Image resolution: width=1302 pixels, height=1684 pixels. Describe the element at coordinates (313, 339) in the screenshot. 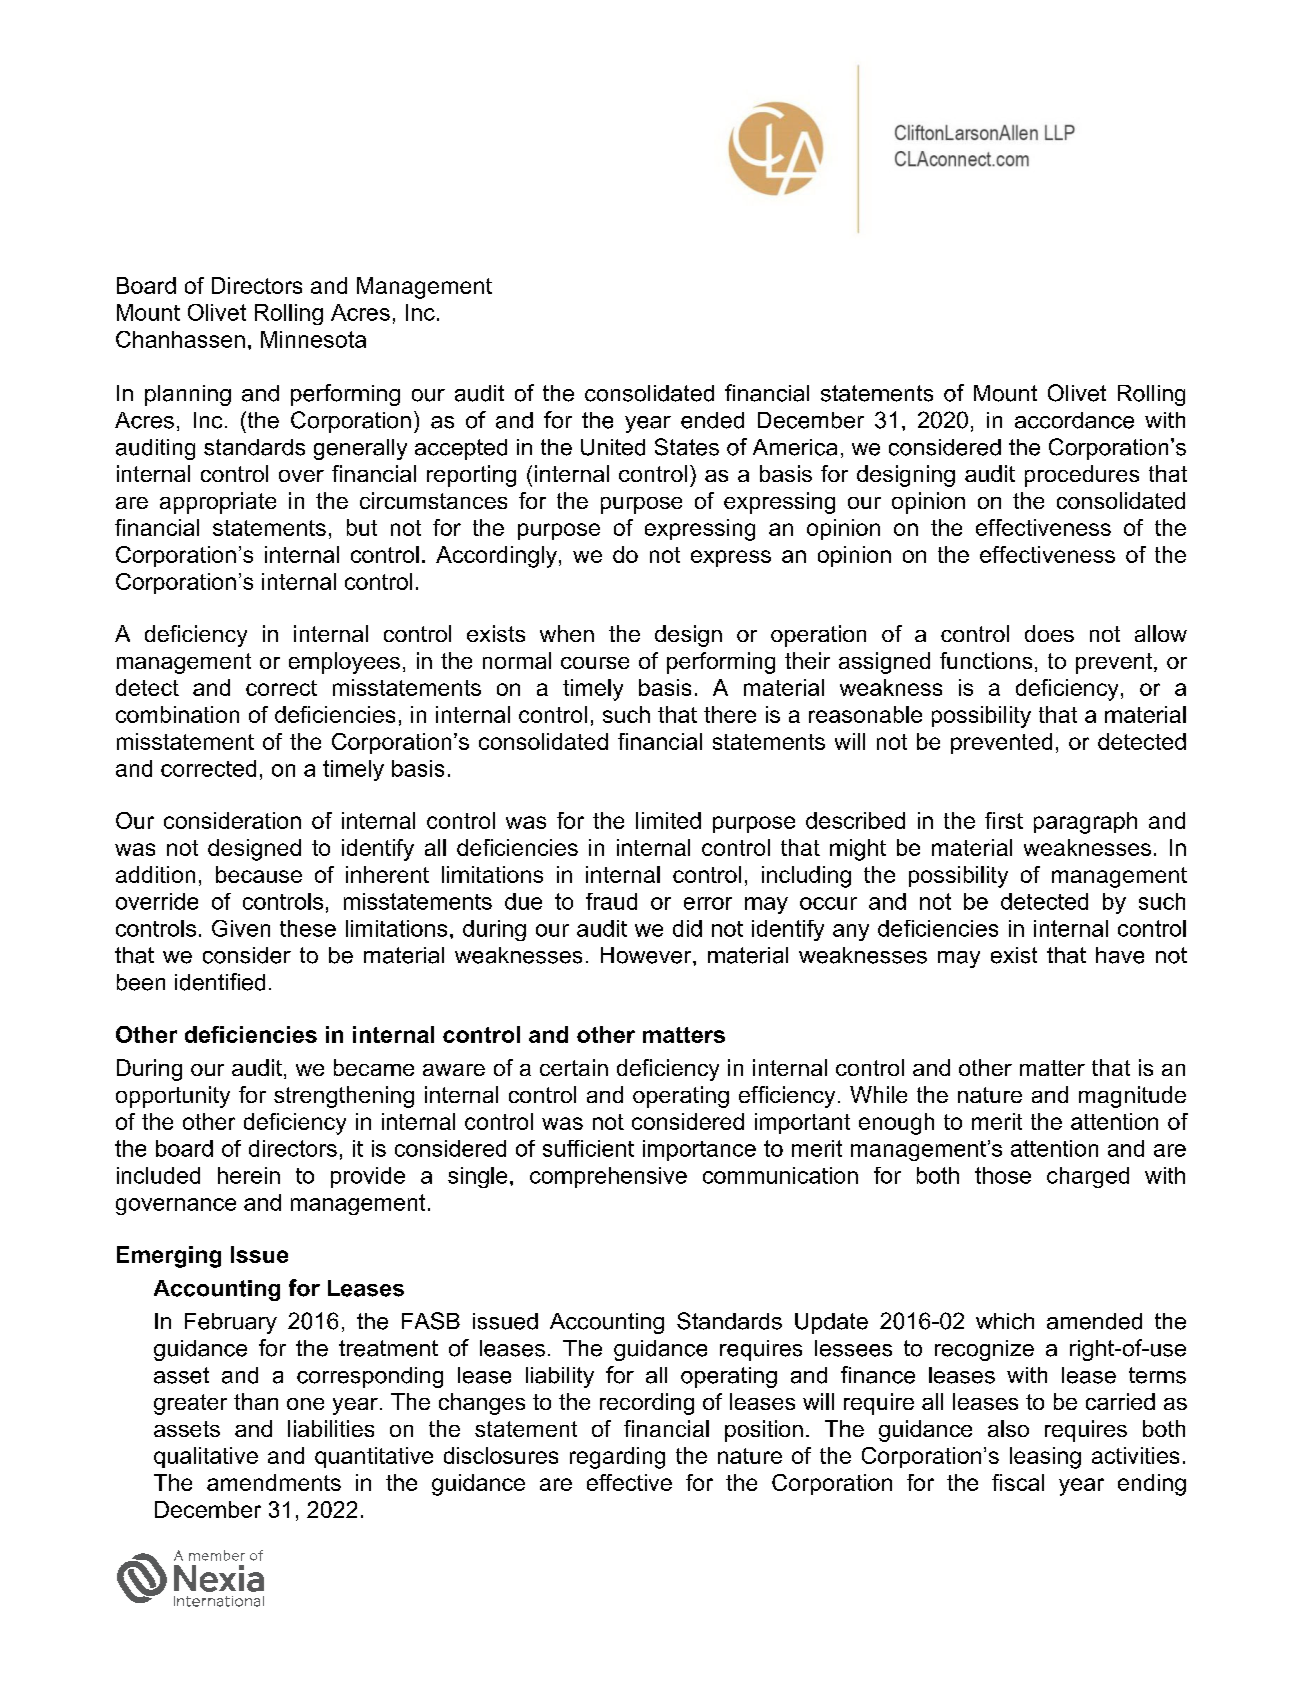

I see `Minnesota` at that location.
